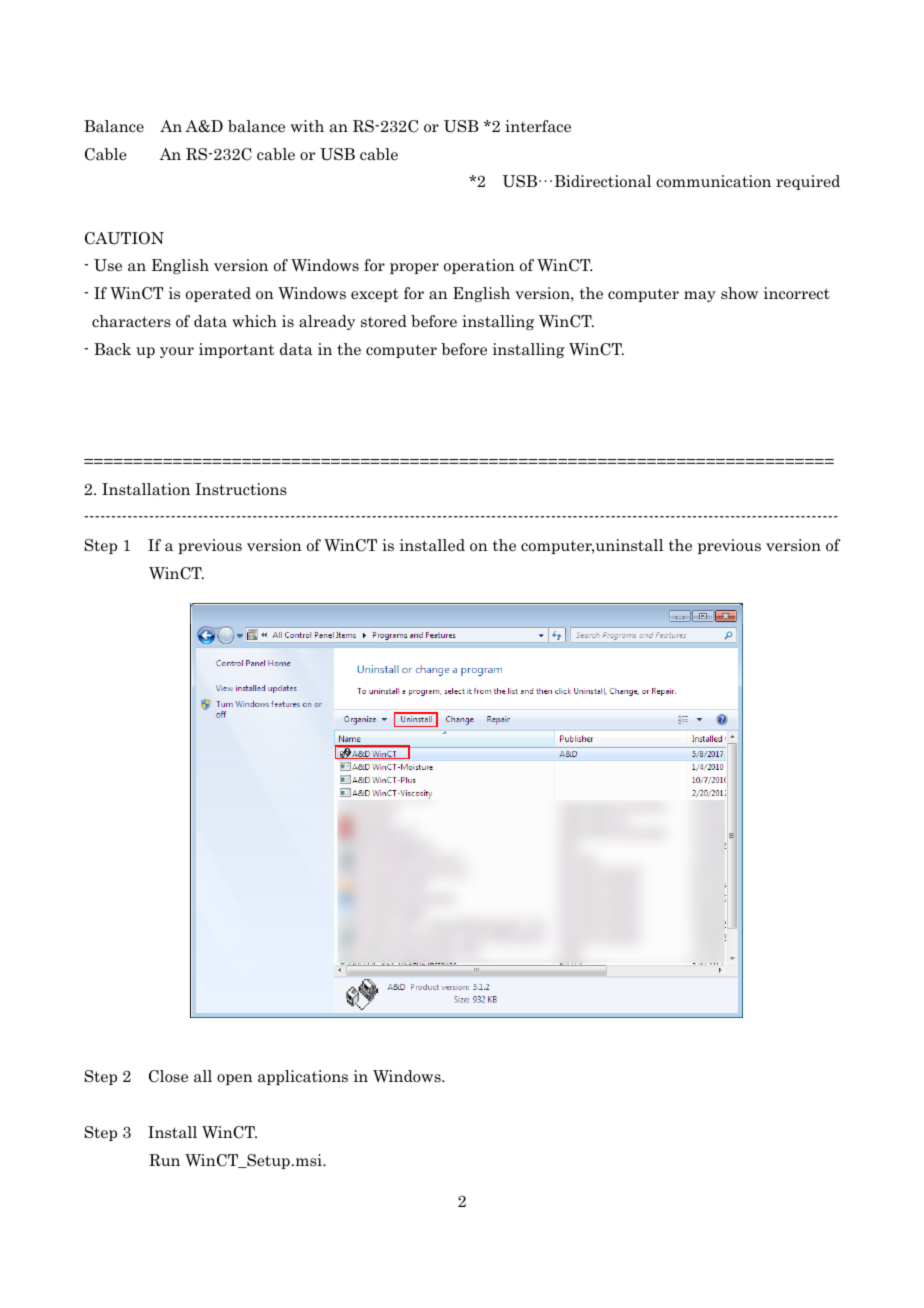  Describe the element at coordinates (713, 181) in the screenshot. I see `communication` at that location.
